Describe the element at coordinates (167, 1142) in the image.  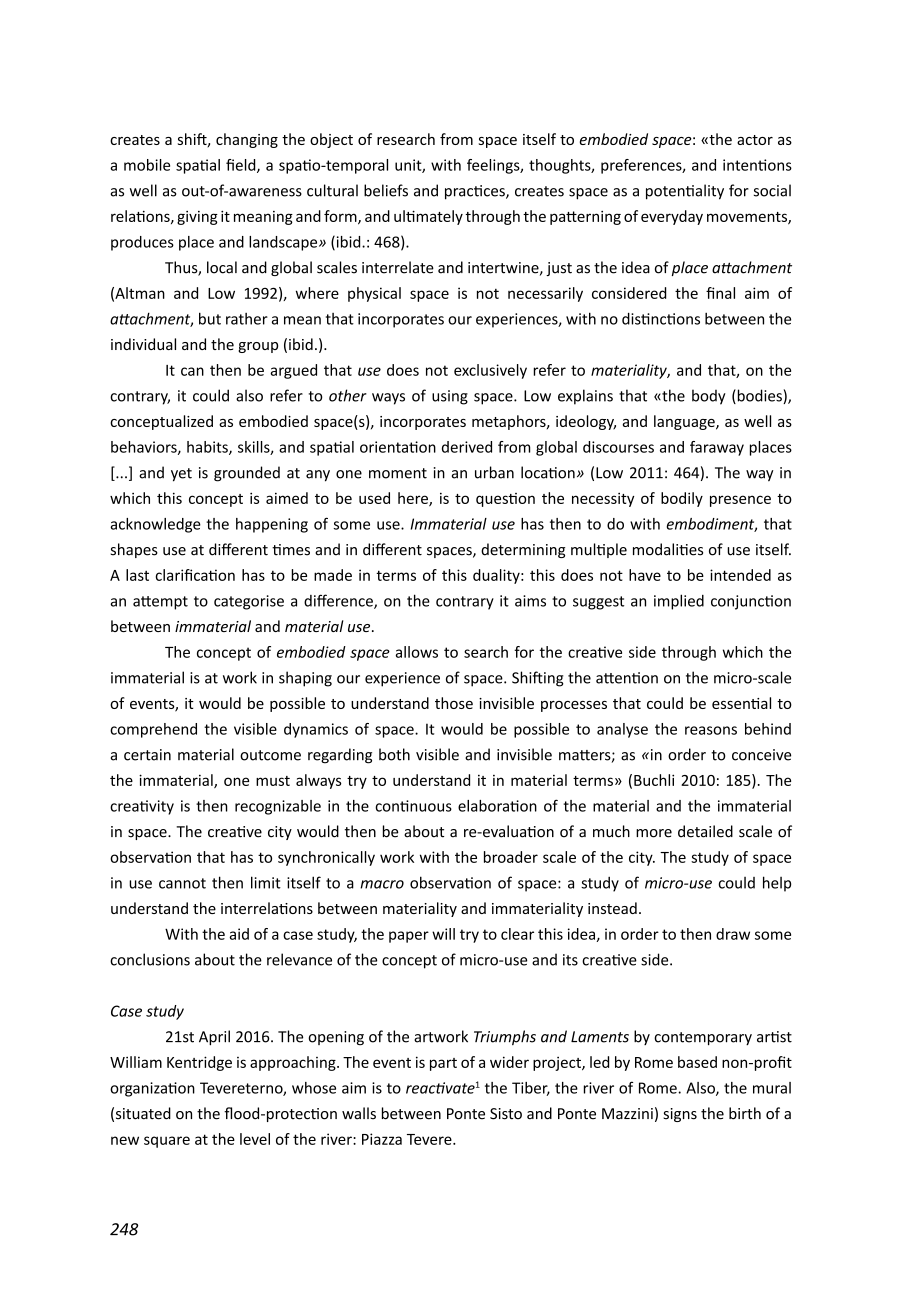
I see `square` at that location.
